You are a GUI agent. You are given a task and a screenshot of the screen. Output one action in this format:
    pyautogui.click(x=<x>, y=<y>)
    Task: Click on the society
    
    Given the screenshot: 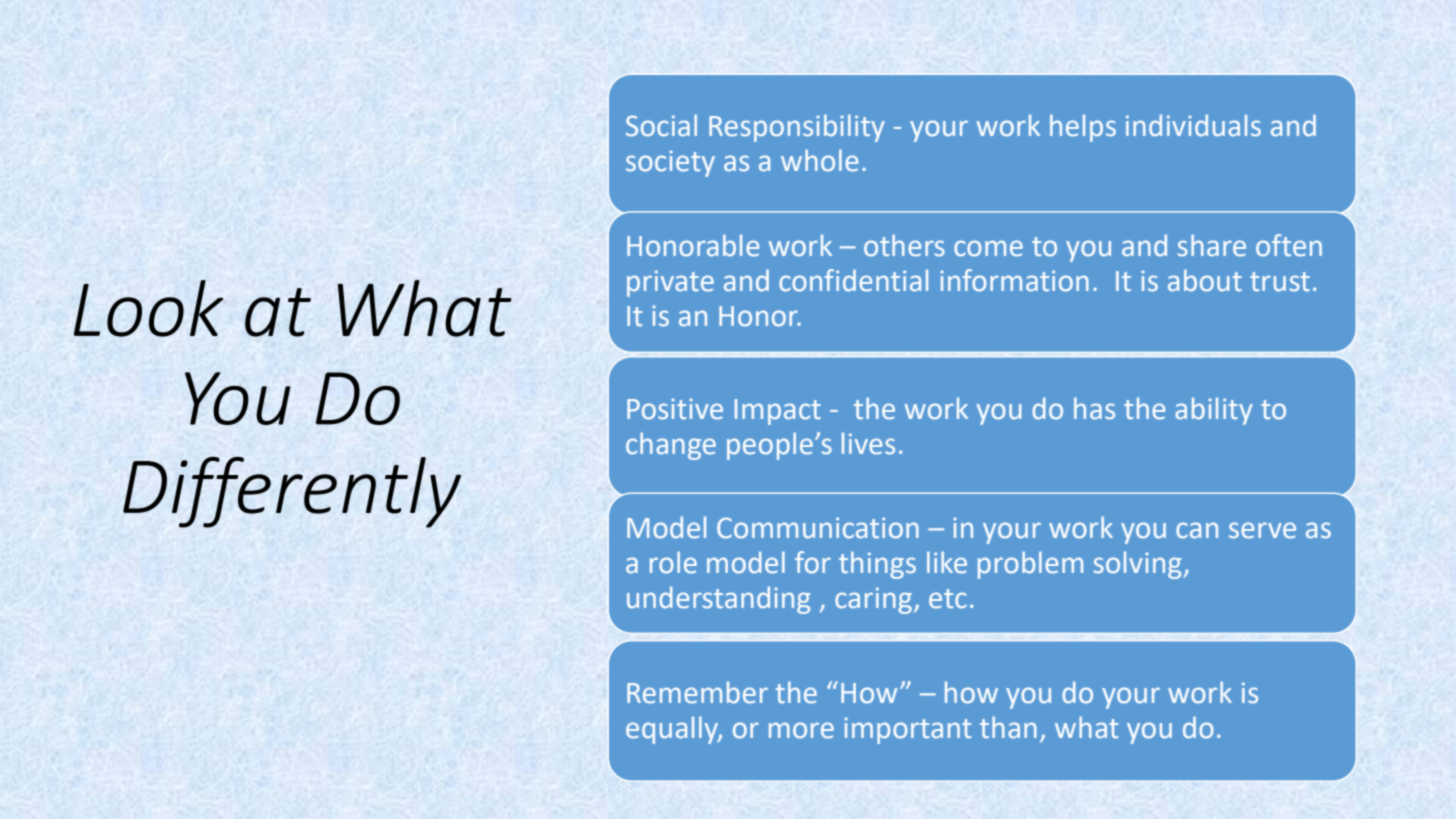 What is the action you would take?
    pyautogui.click(x=670, y=163)
